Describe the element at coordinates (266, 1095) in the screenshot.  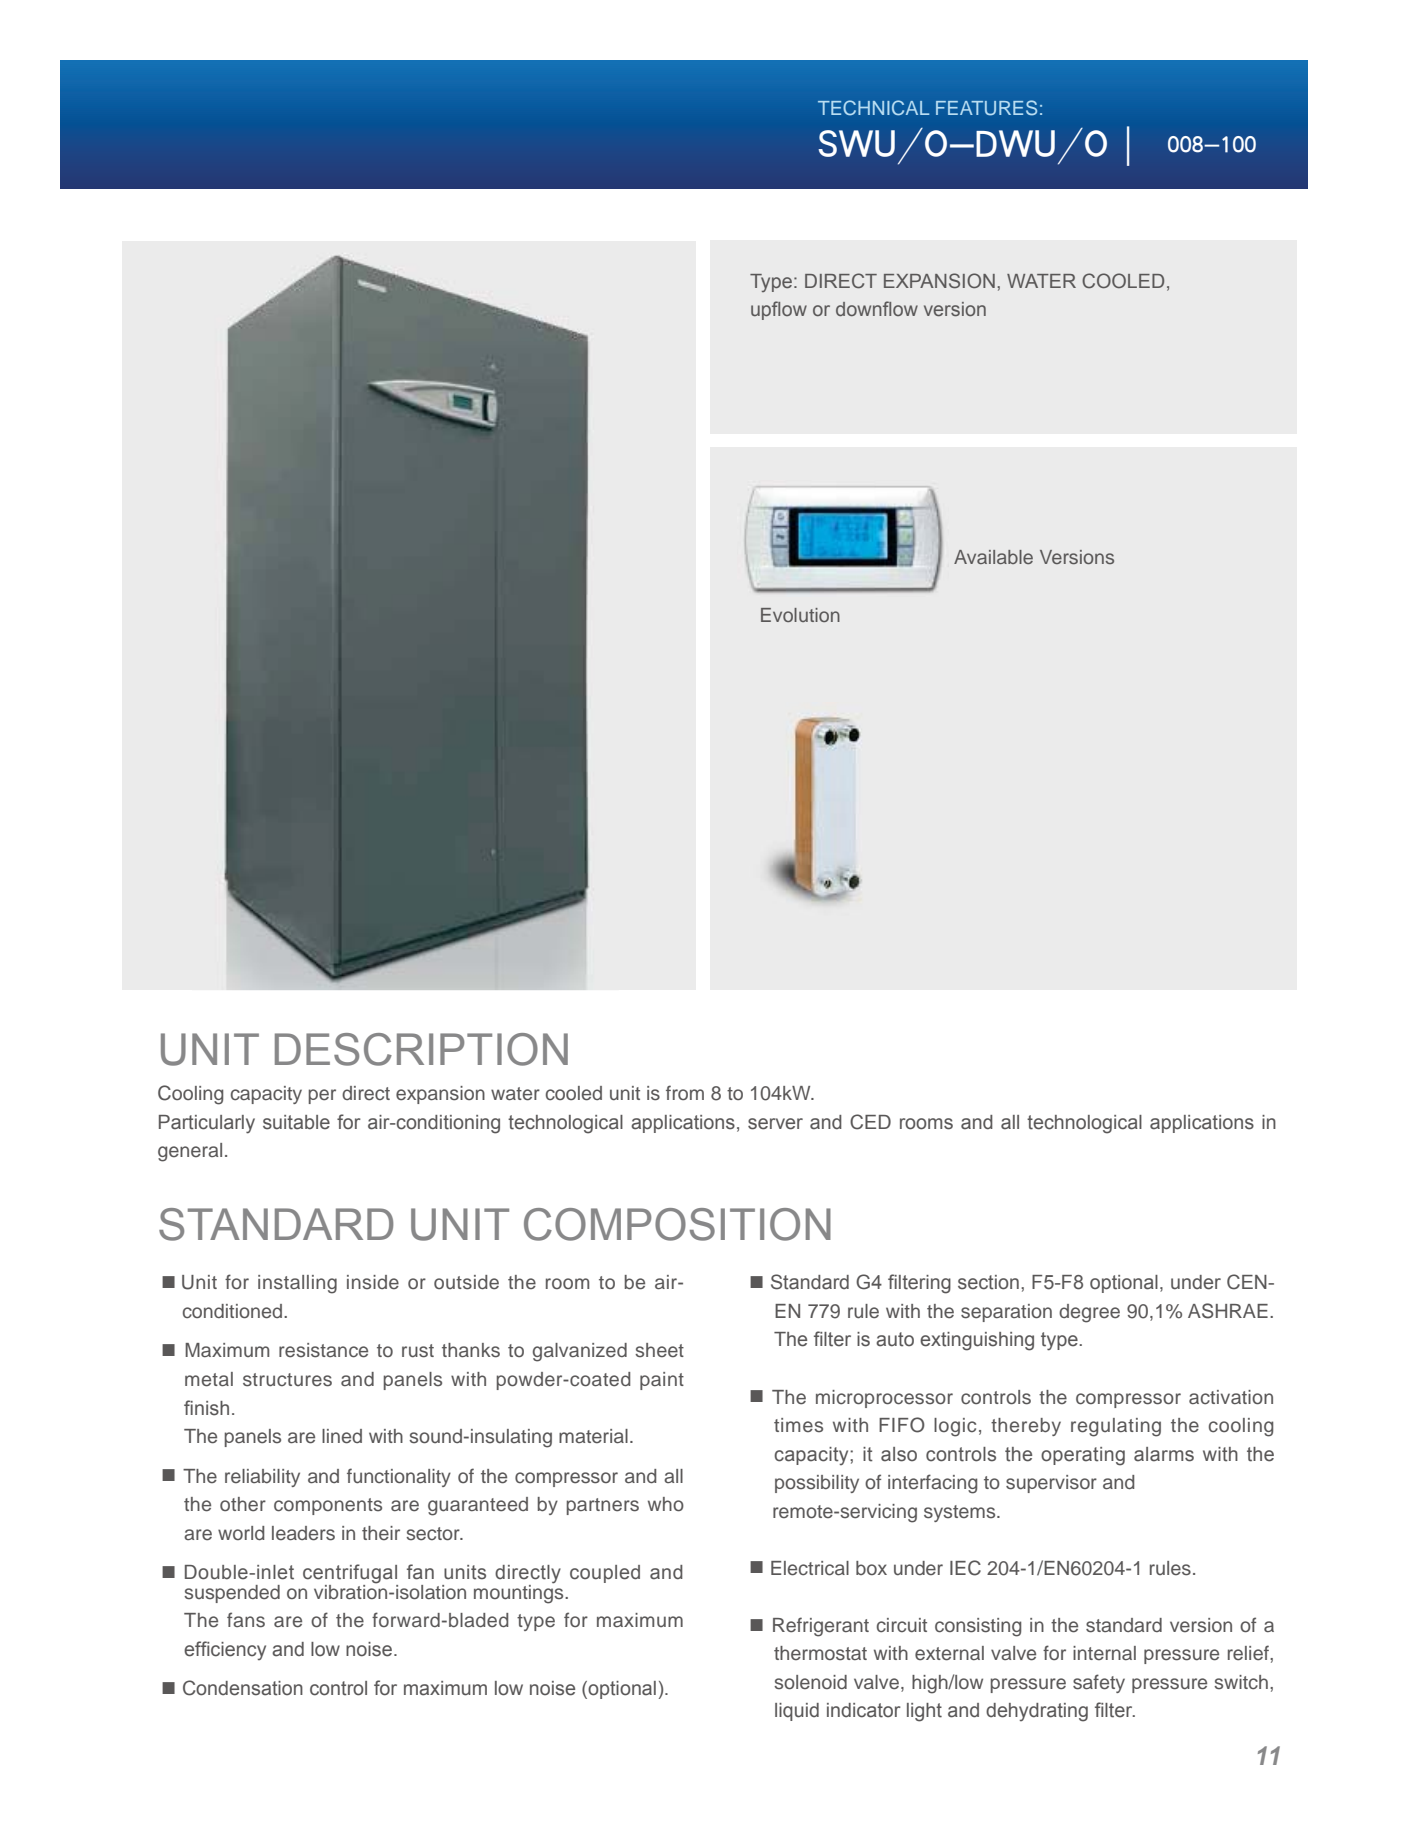
I see `capacity` at that location.
